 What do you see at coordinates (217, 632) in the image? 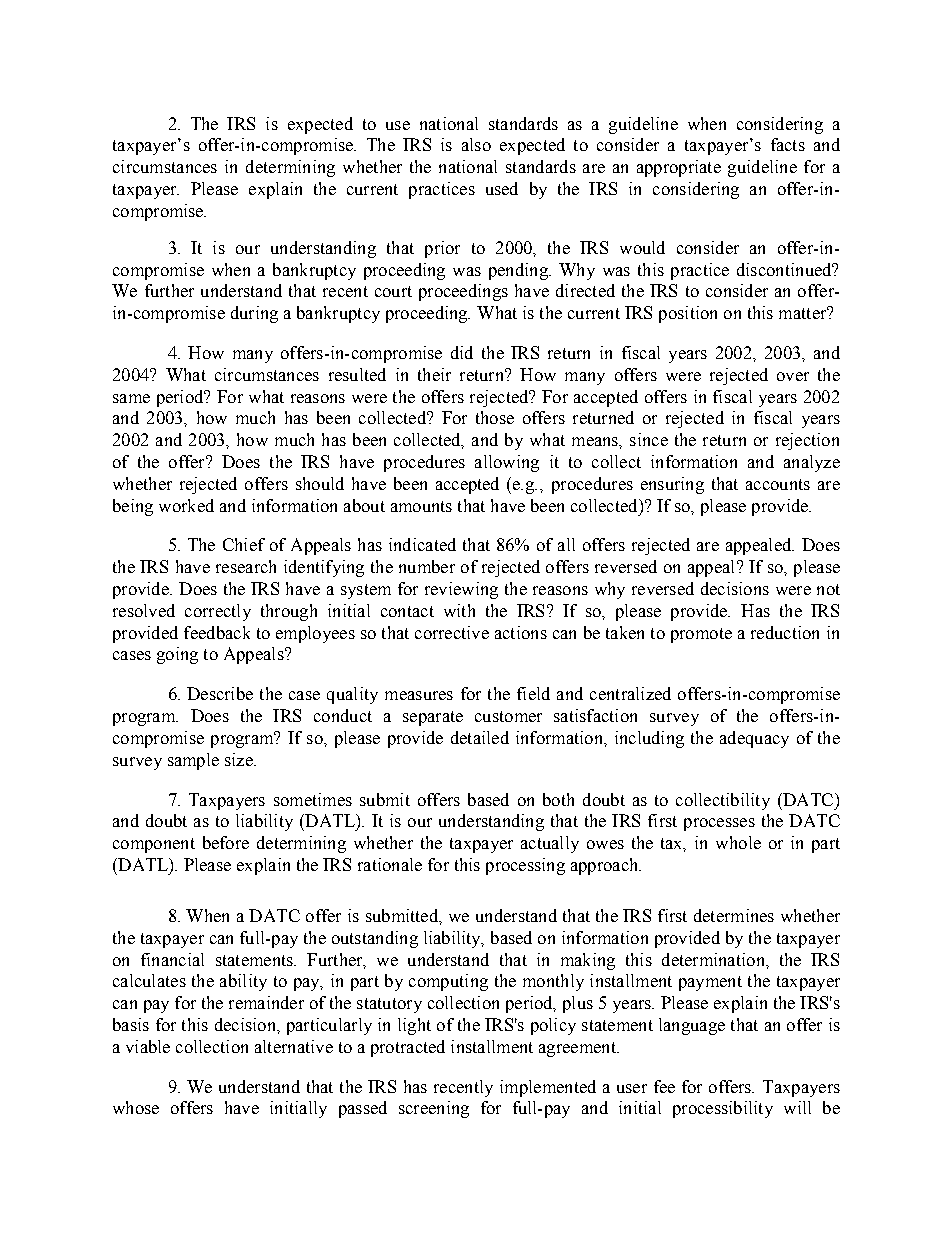
I see `feedback` at bounding box center [217, 632].
